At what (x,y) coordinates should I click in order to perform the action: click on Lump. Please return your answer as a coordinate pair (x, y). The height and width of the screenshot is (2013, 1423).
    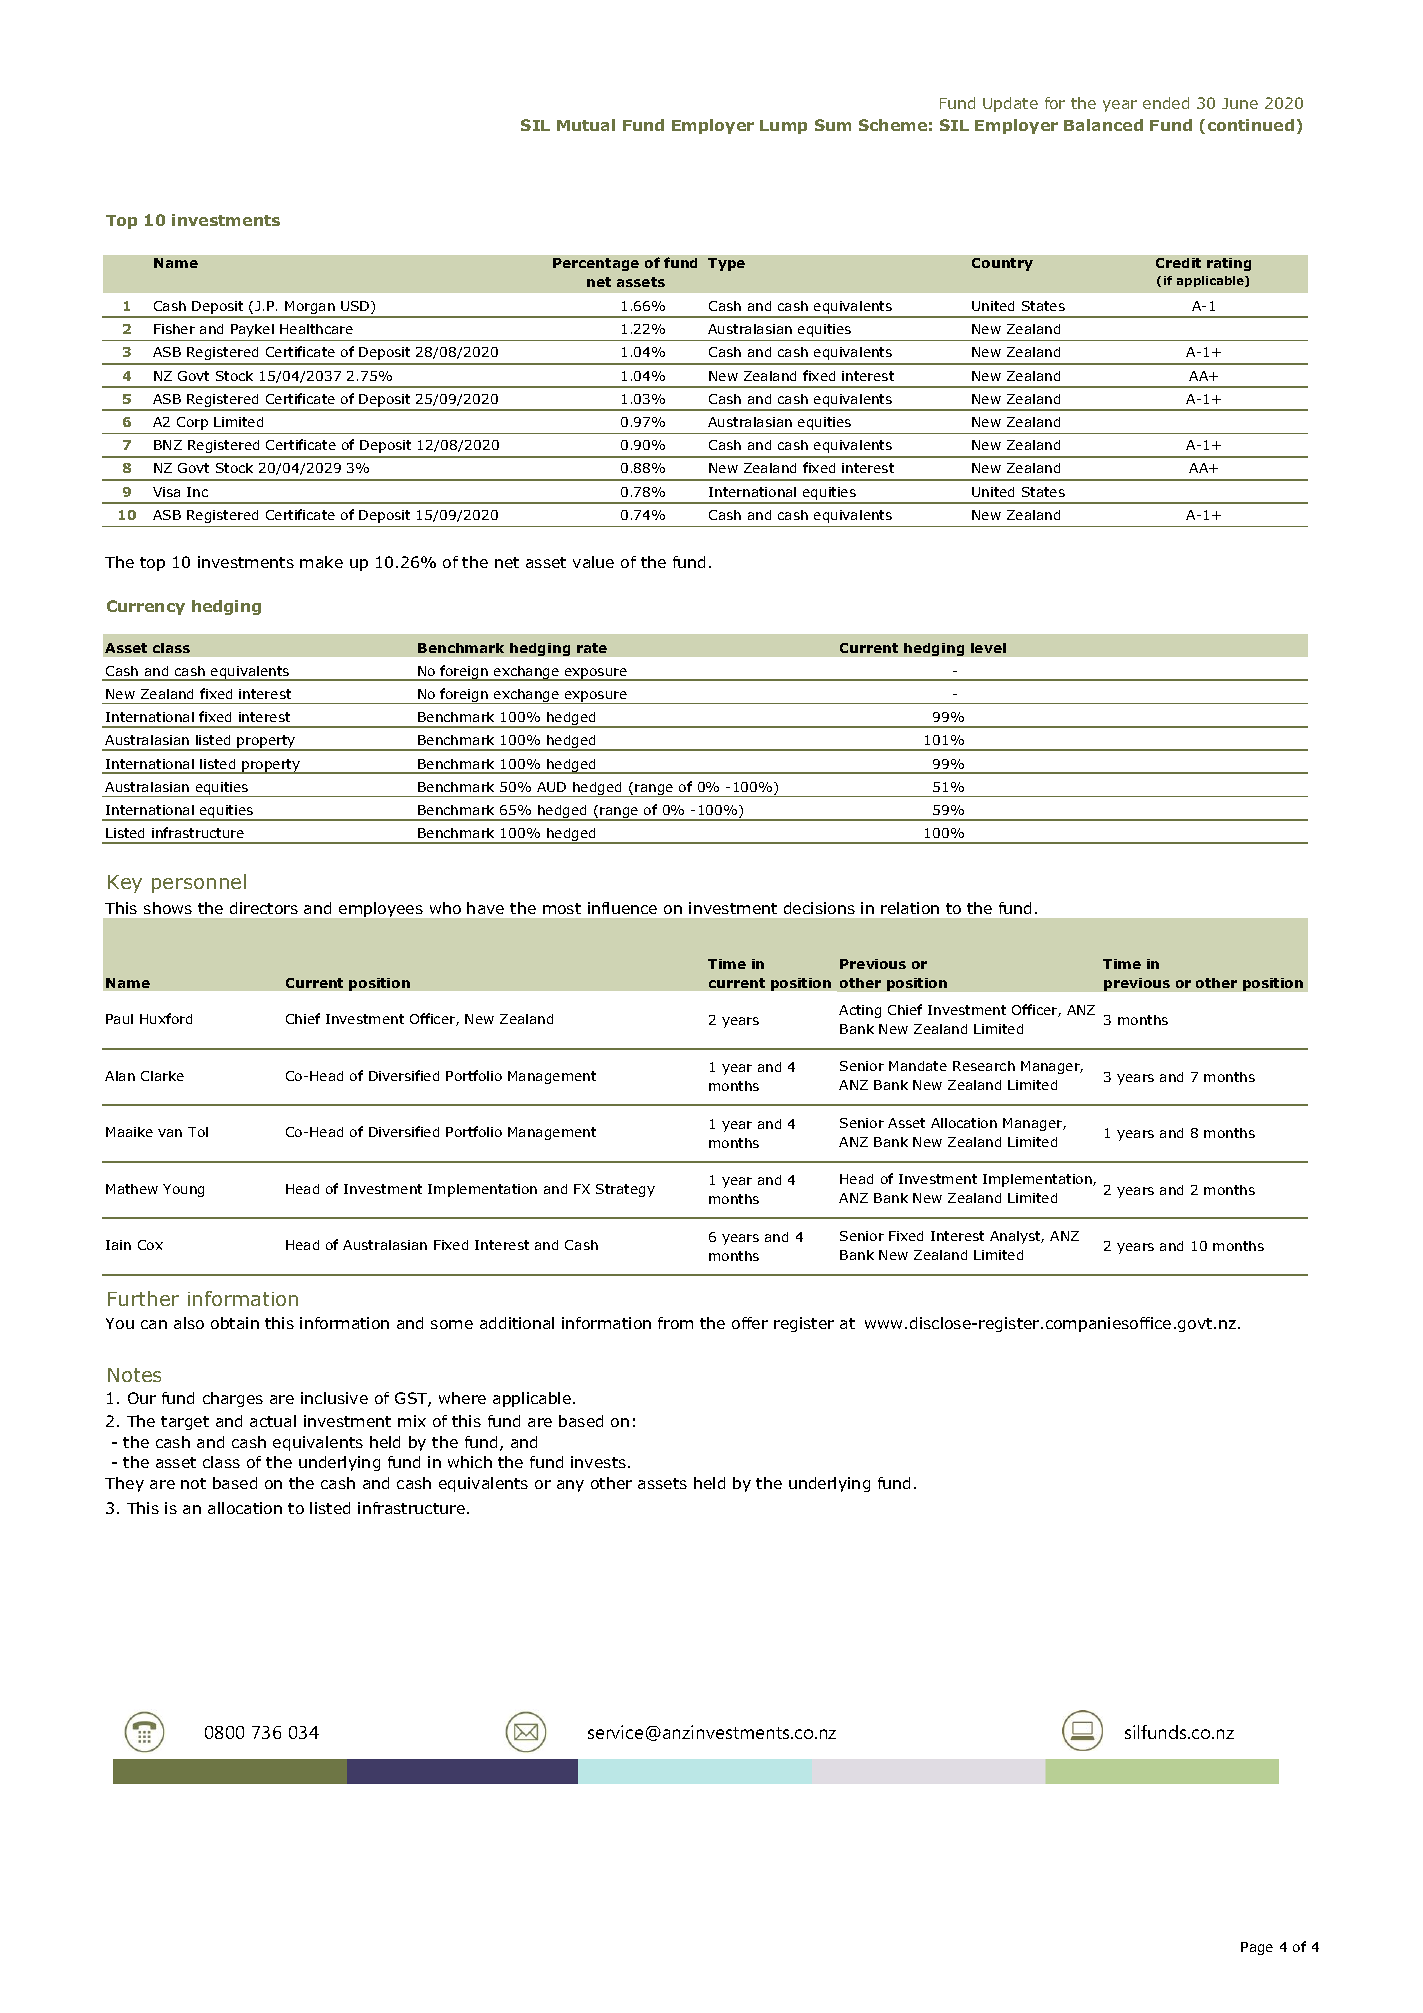
    Looking at the image, I should click on (783, 127).
